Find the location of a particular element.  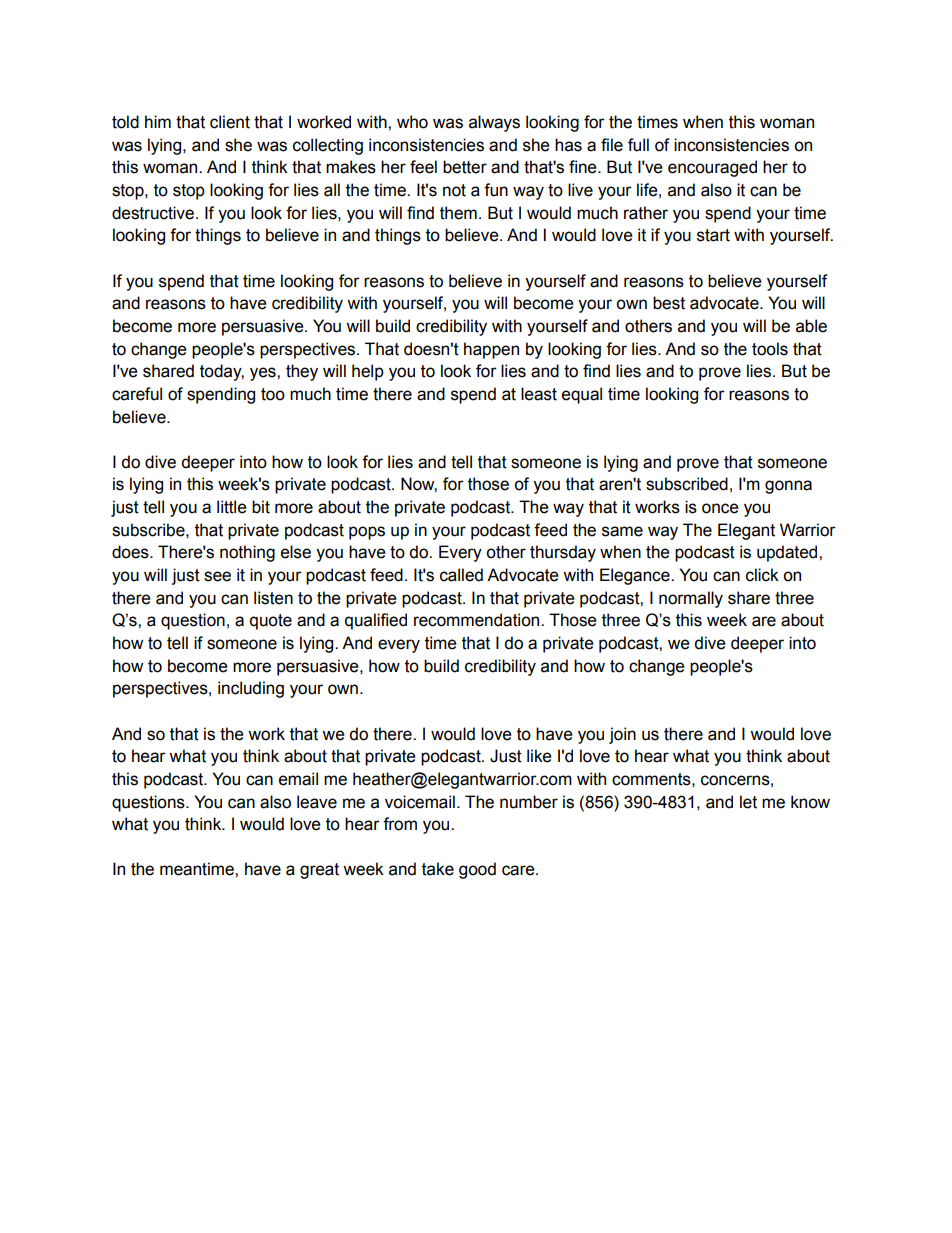

best is located at coordinates (669, 303).
